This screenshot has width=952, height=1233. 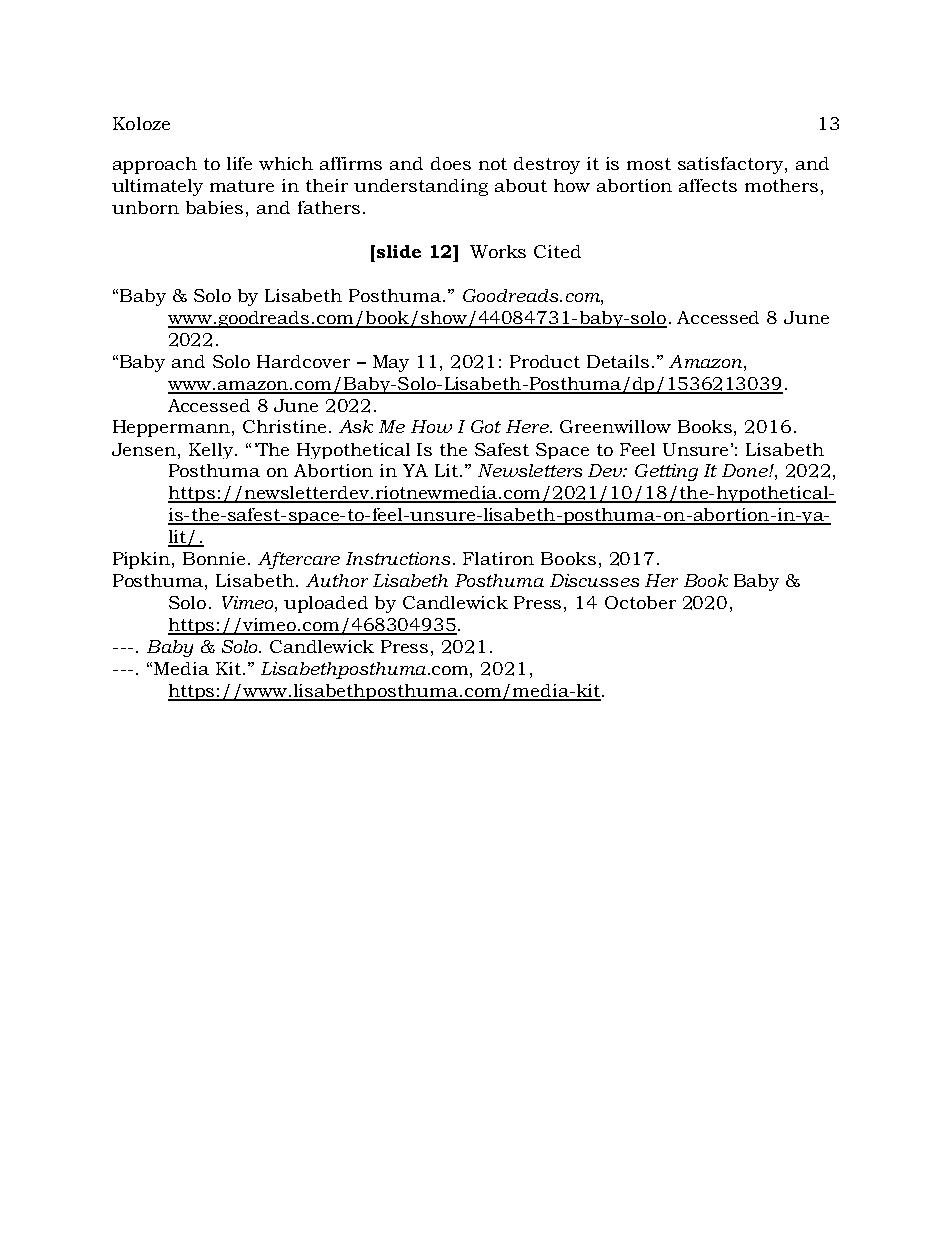 What do you see at coordinates (451, 163) in the screenshot?
I see `does` at bounding box center [451, 163].
